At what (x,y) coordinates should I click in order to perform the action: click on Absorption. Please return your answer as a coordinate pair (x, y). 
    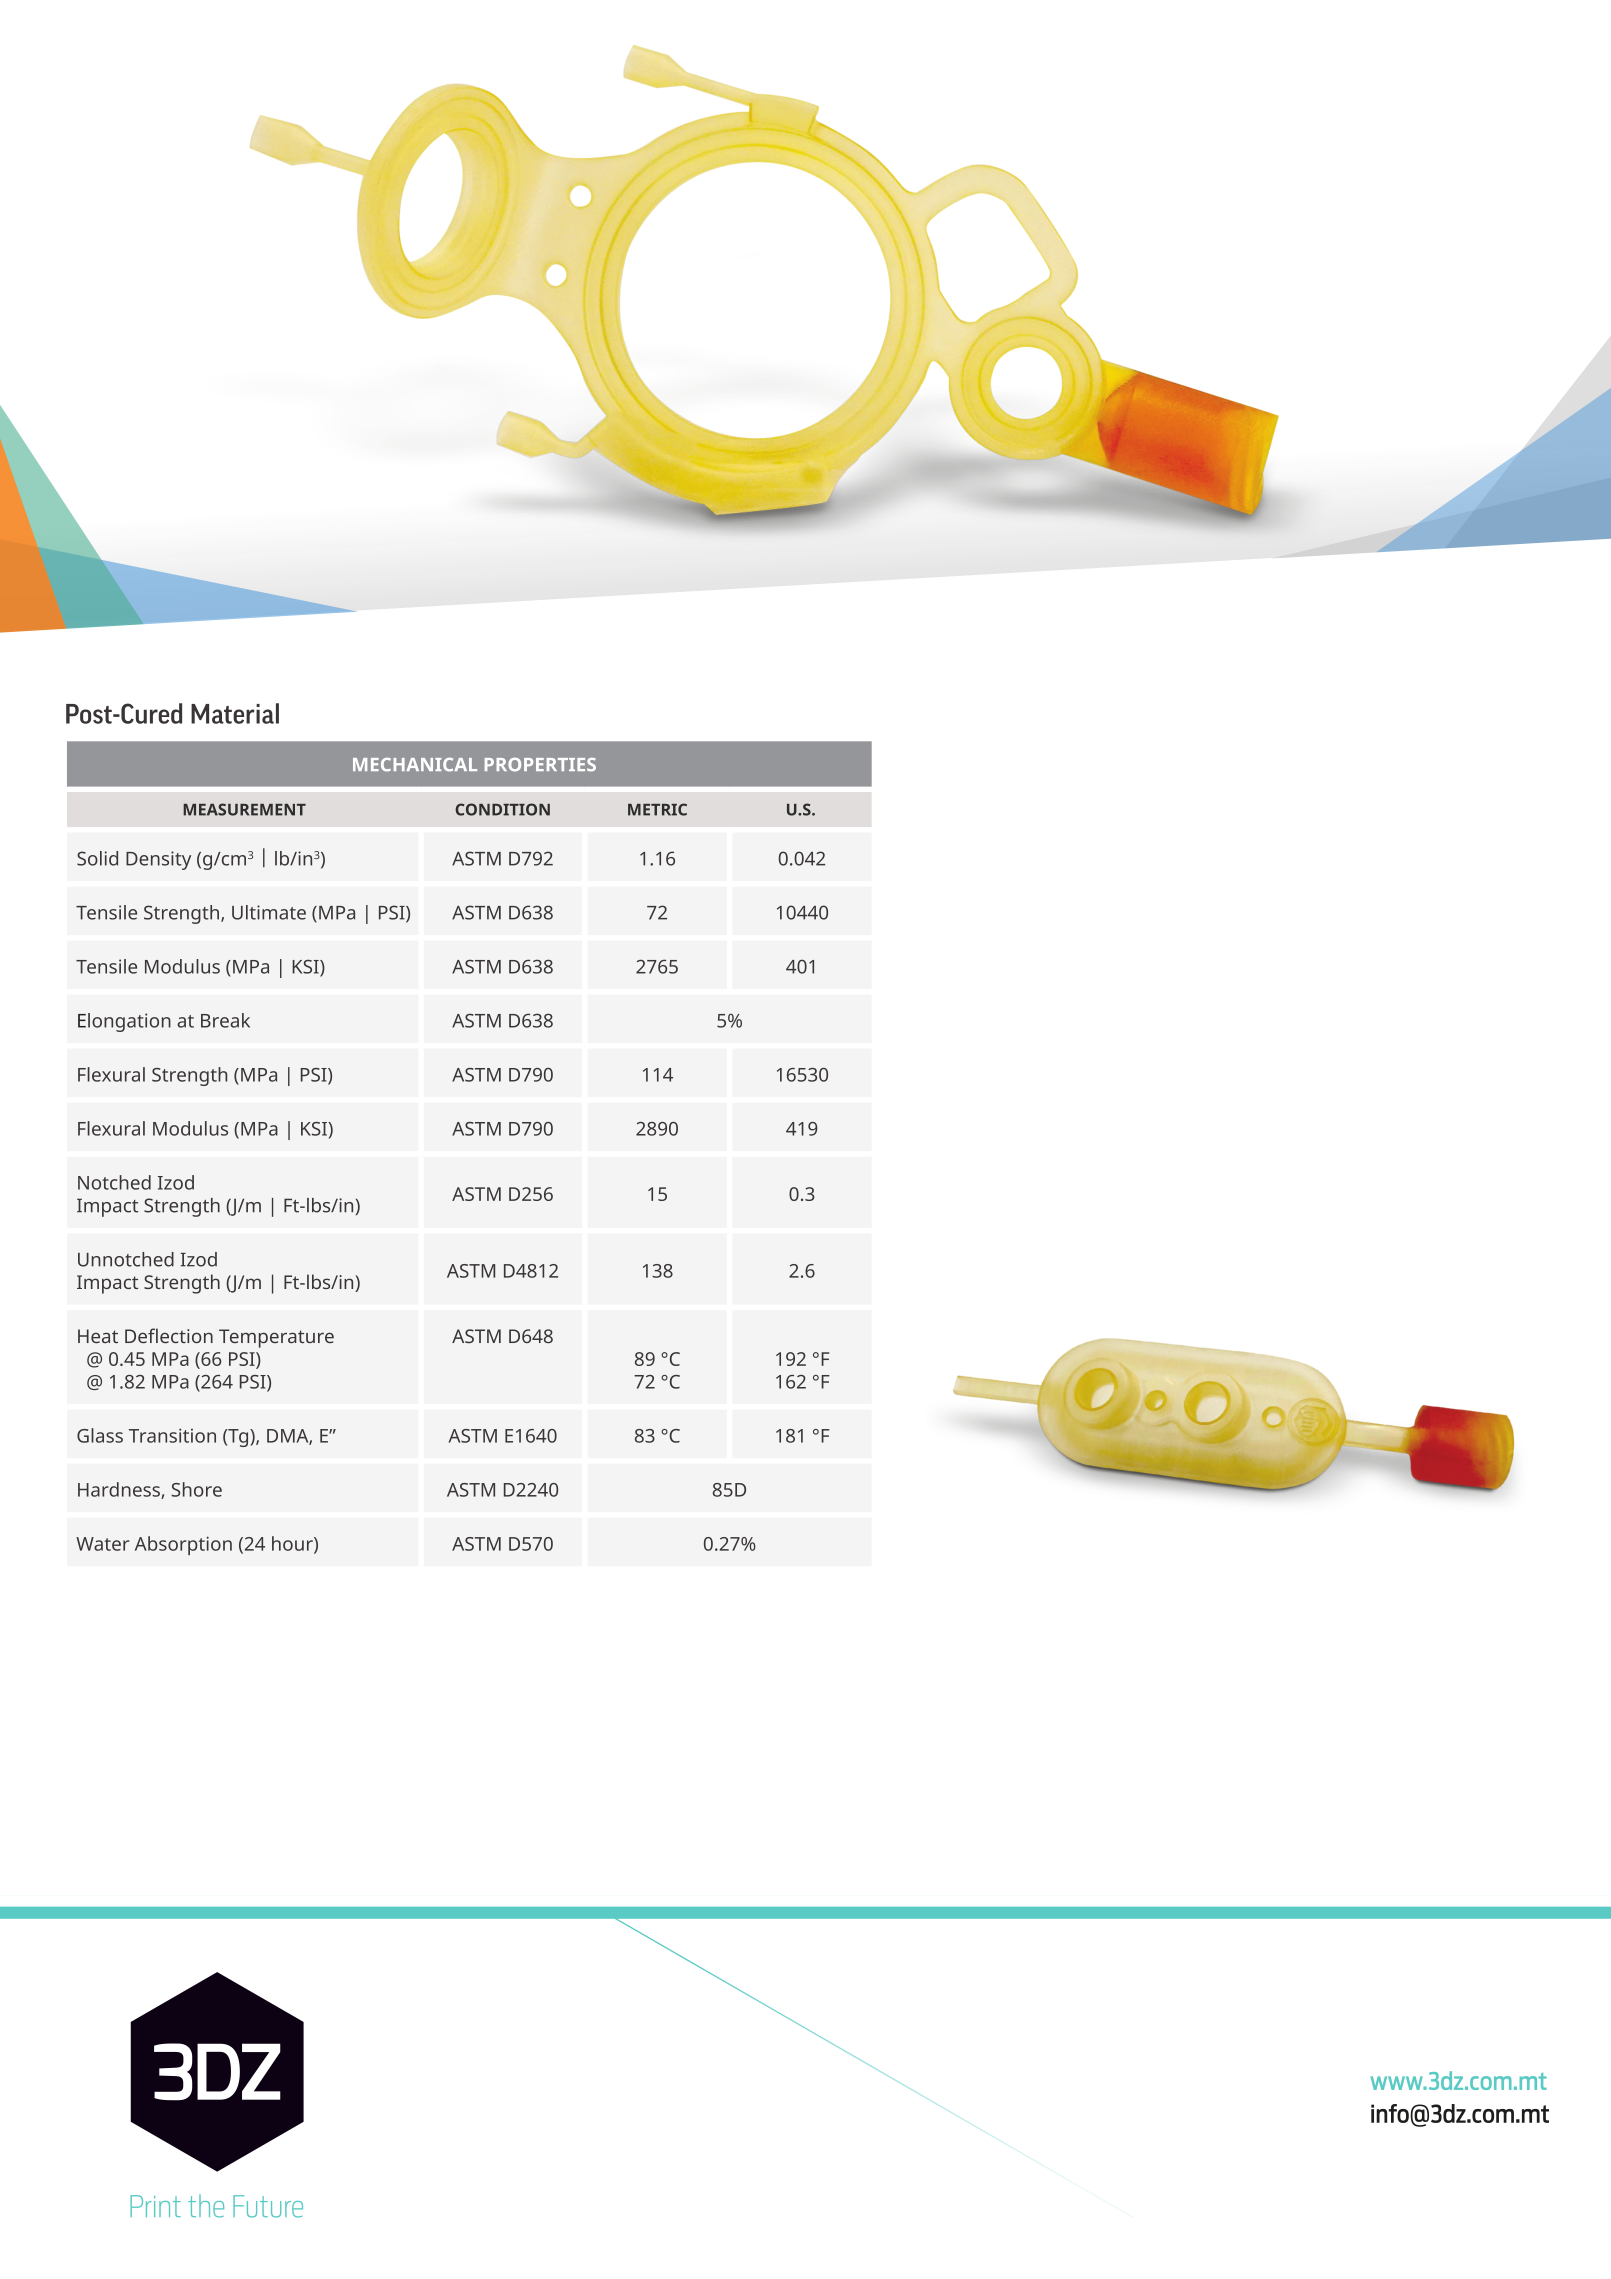
    Looking at the image, I should click on (183, 1545).
